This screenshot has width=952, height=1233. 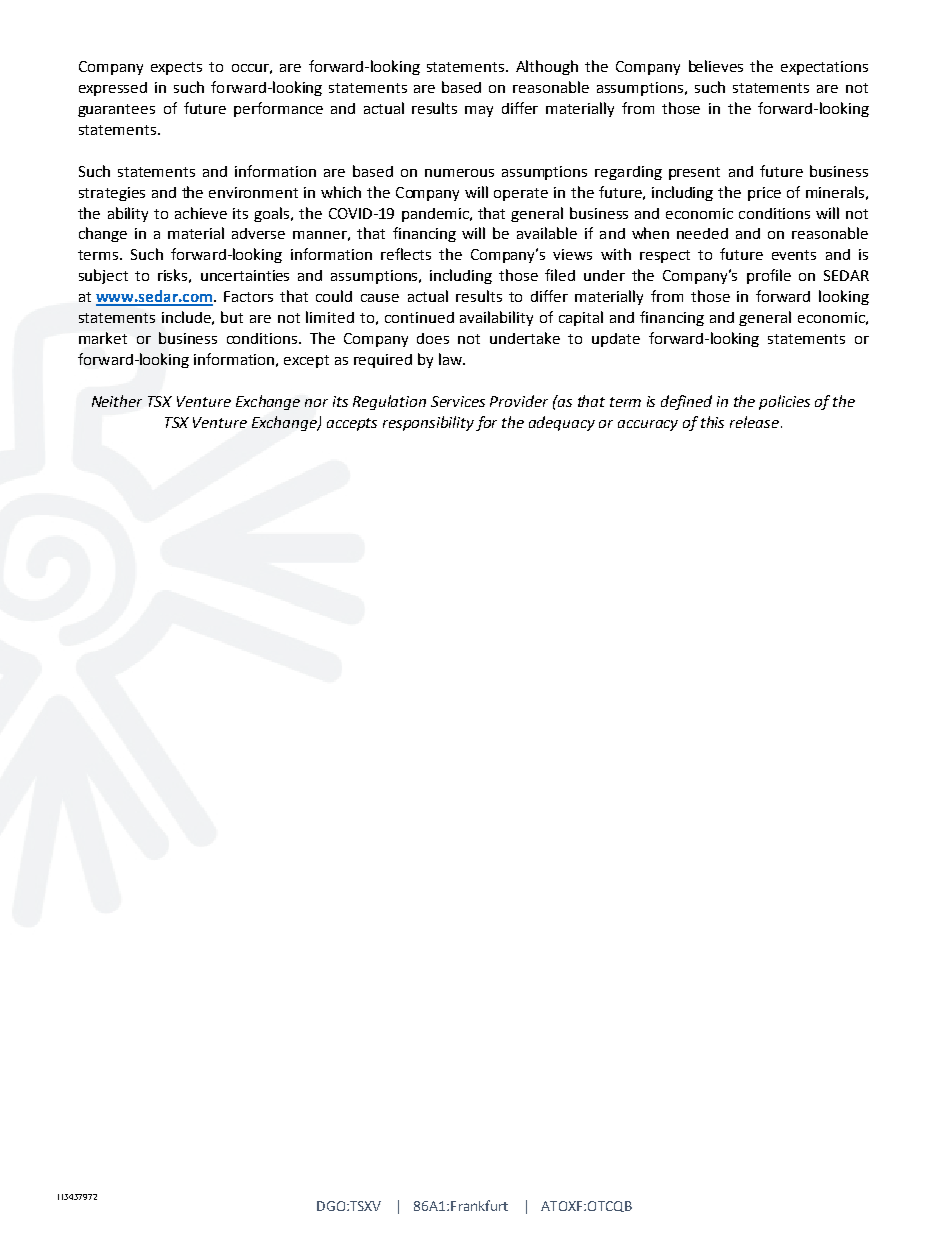 I want to click on believes, so click(x=716, y=66).
